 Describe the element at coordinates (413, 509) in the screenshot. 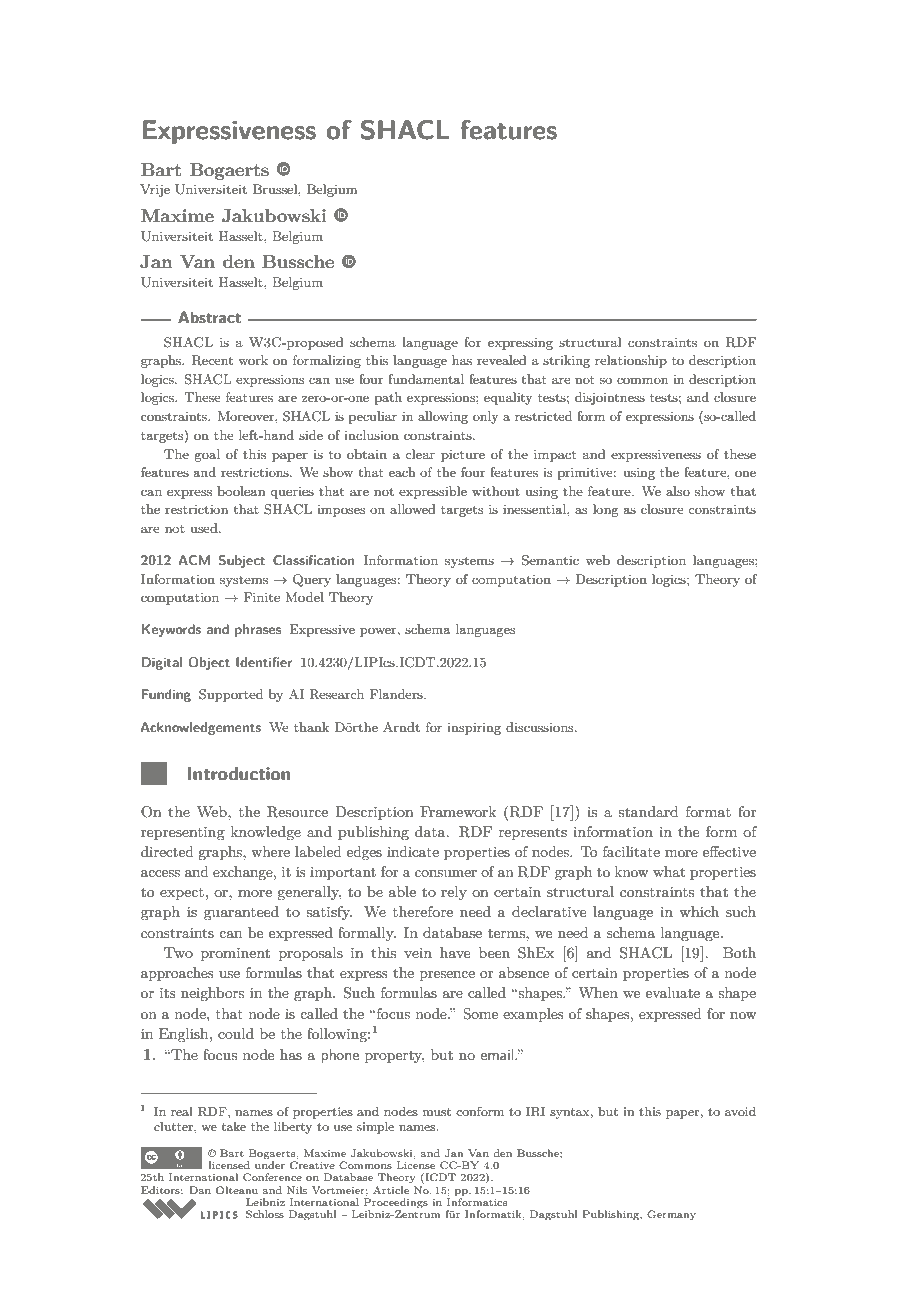

I see `allowed` at that location.
